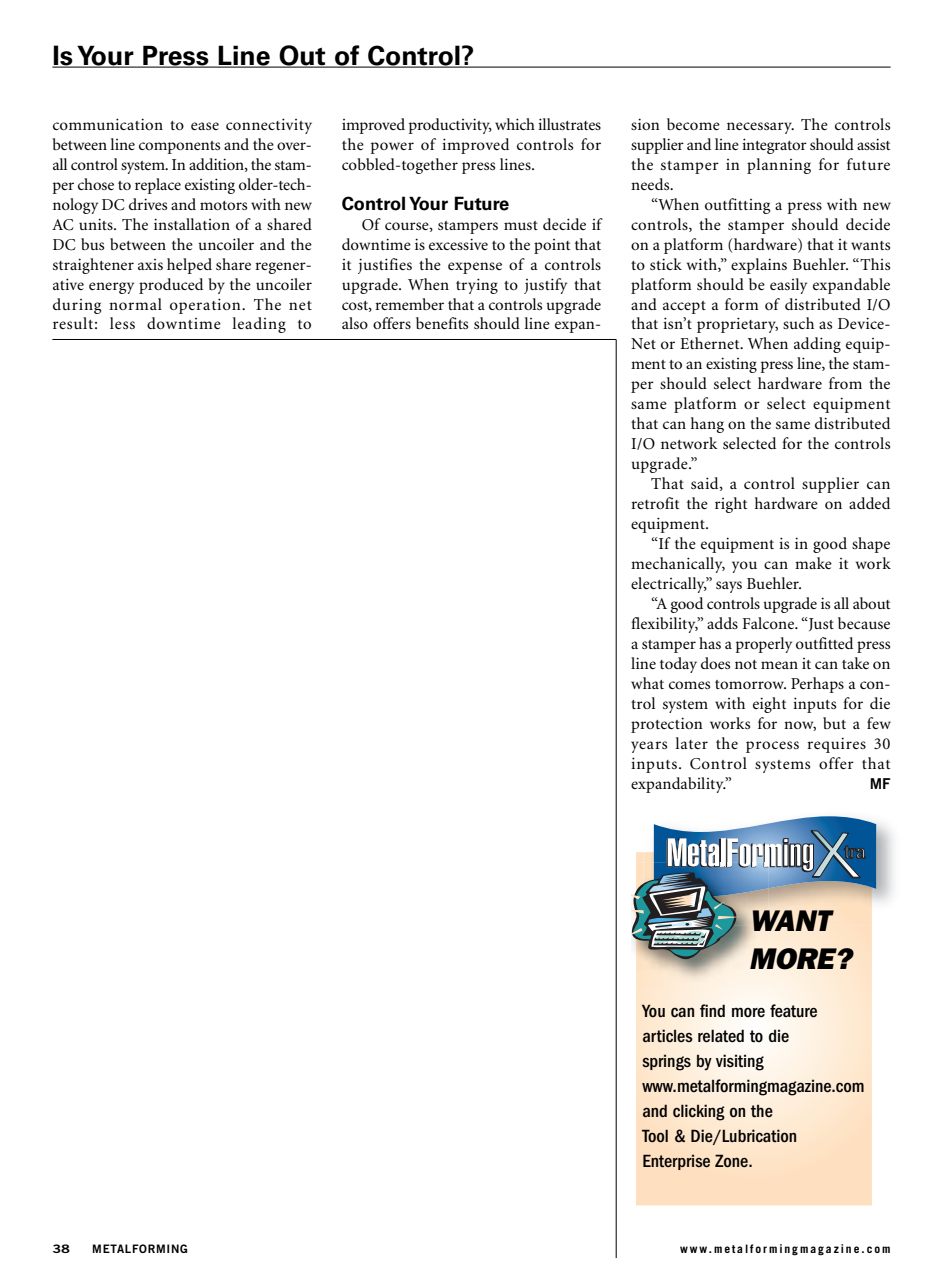 This screenshot has width=943, height=1288. I want to click on retrofit, so click(655, 503).
